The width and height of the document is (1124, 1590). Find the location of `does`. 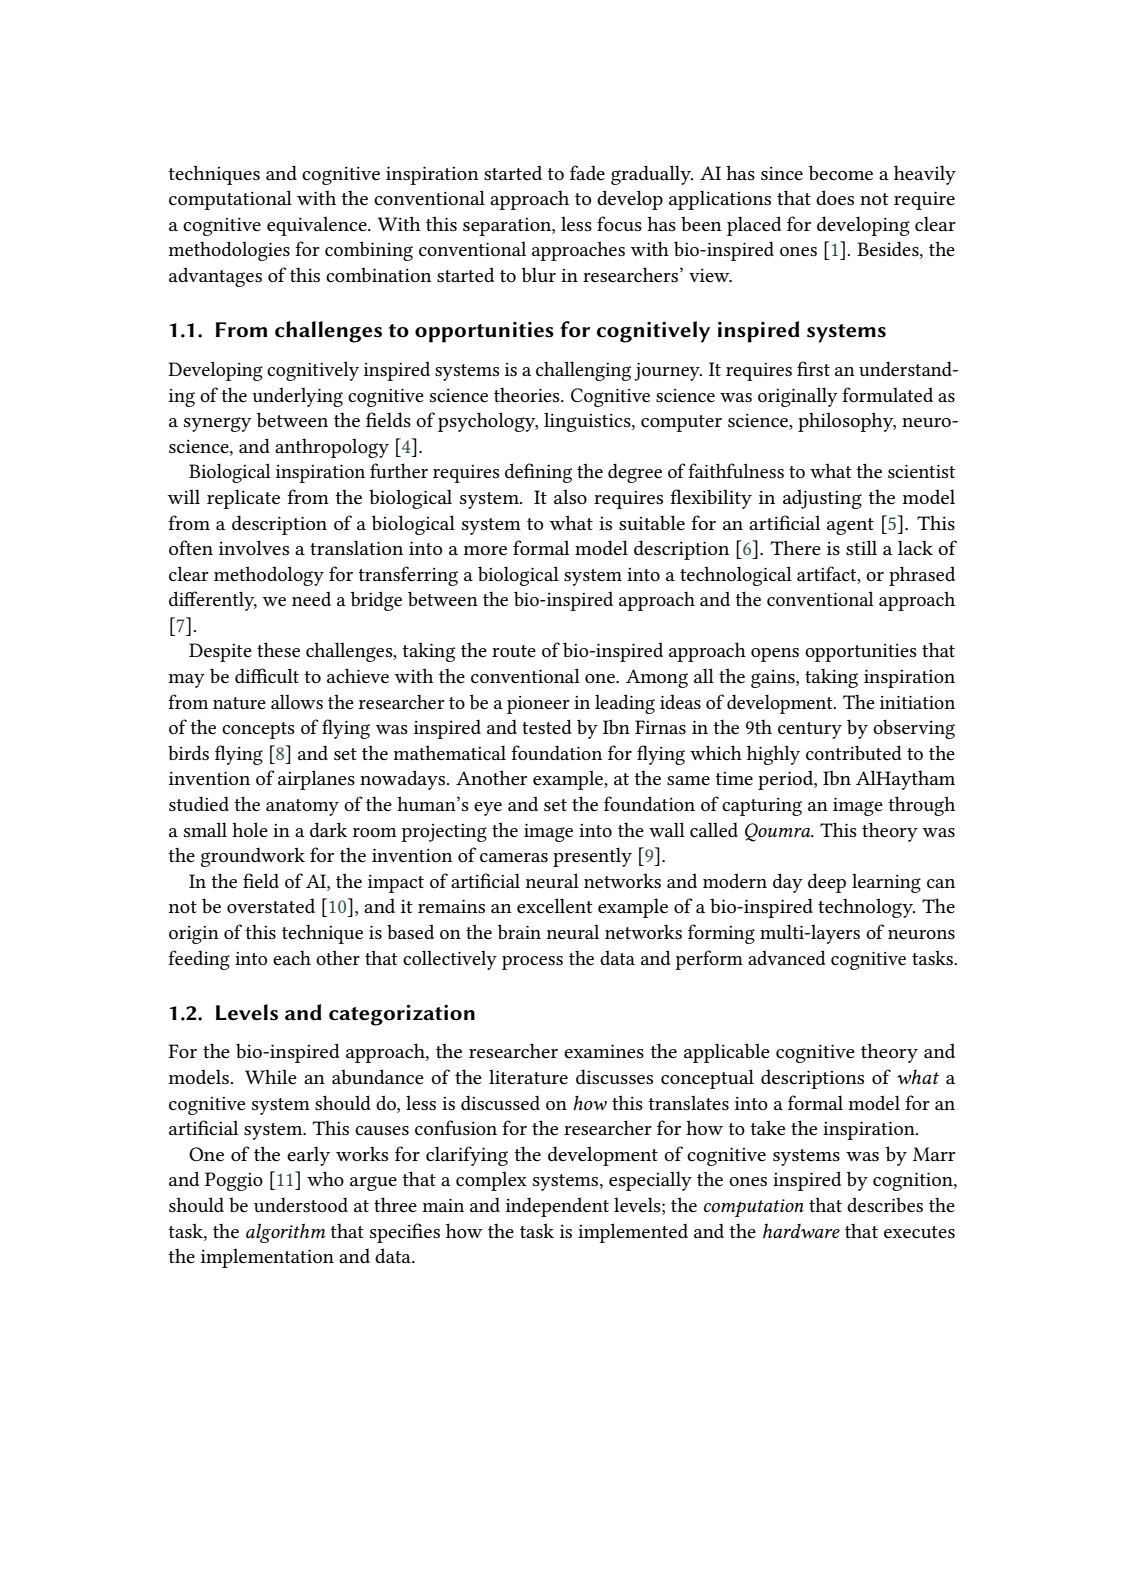

does is located at coordinates (835, 198).
